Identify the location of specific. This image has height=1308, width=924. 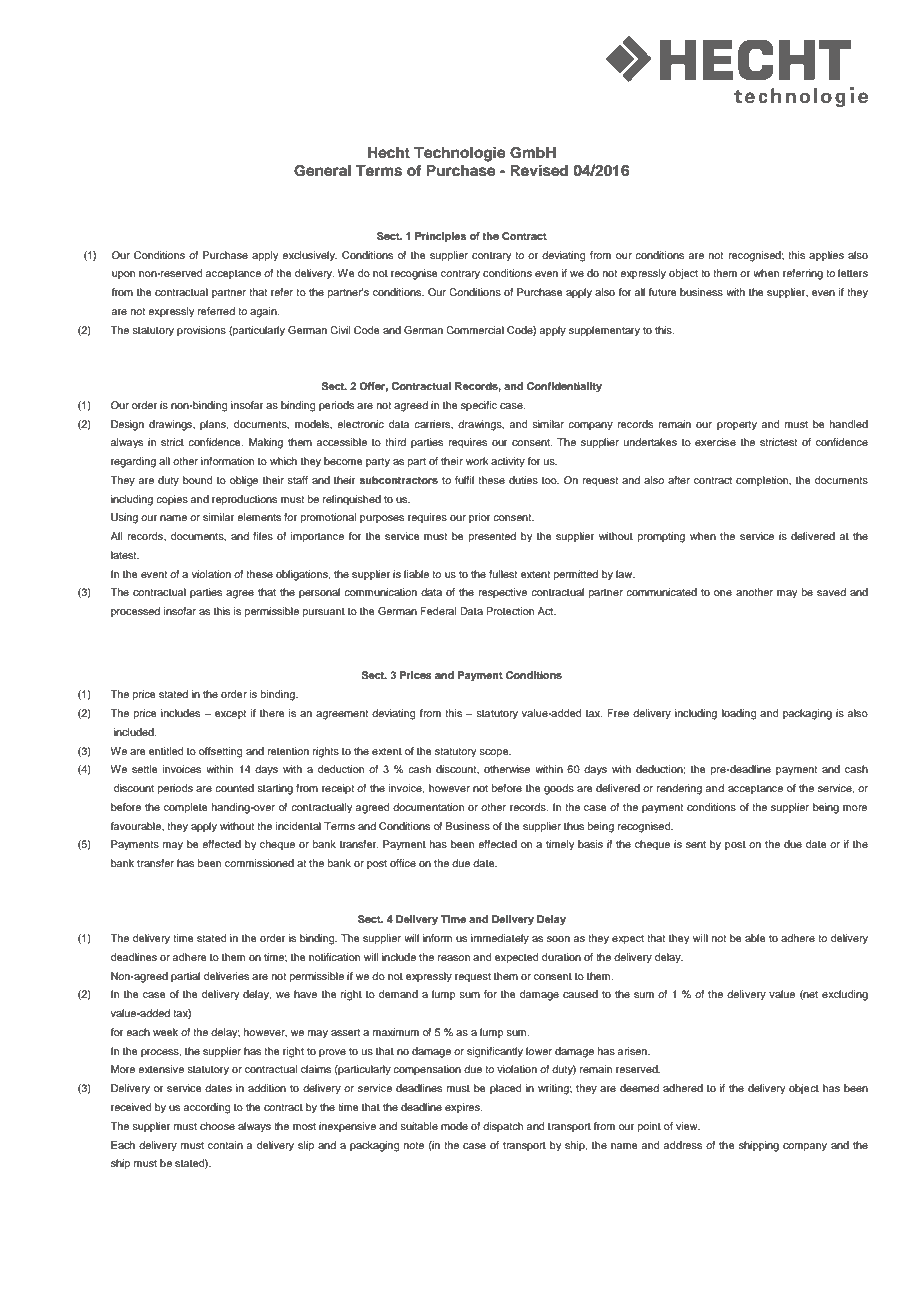
(479, 406).
